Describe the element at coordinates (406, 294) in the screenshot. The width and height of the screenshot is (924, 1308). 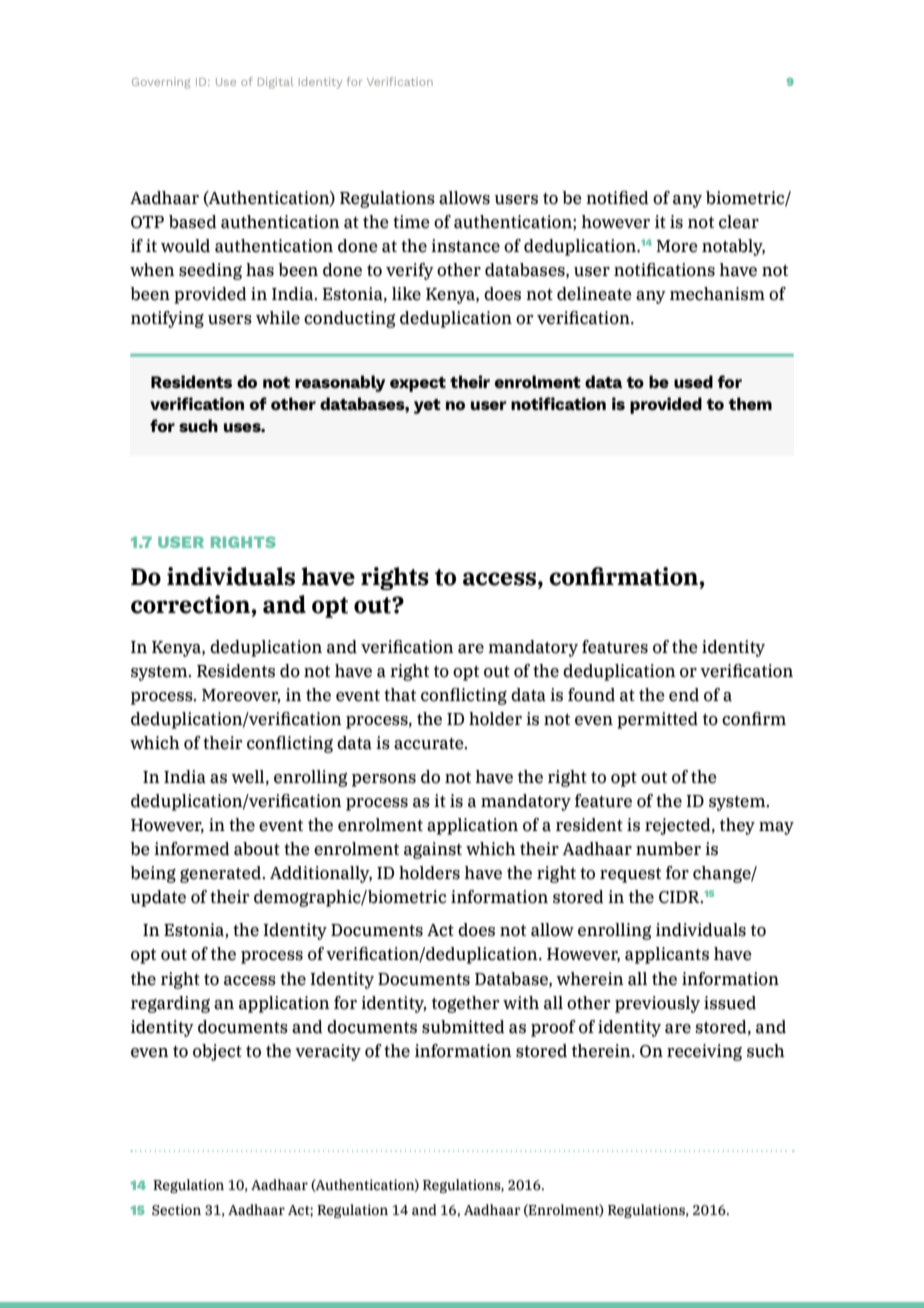
I see `like` at that location.
